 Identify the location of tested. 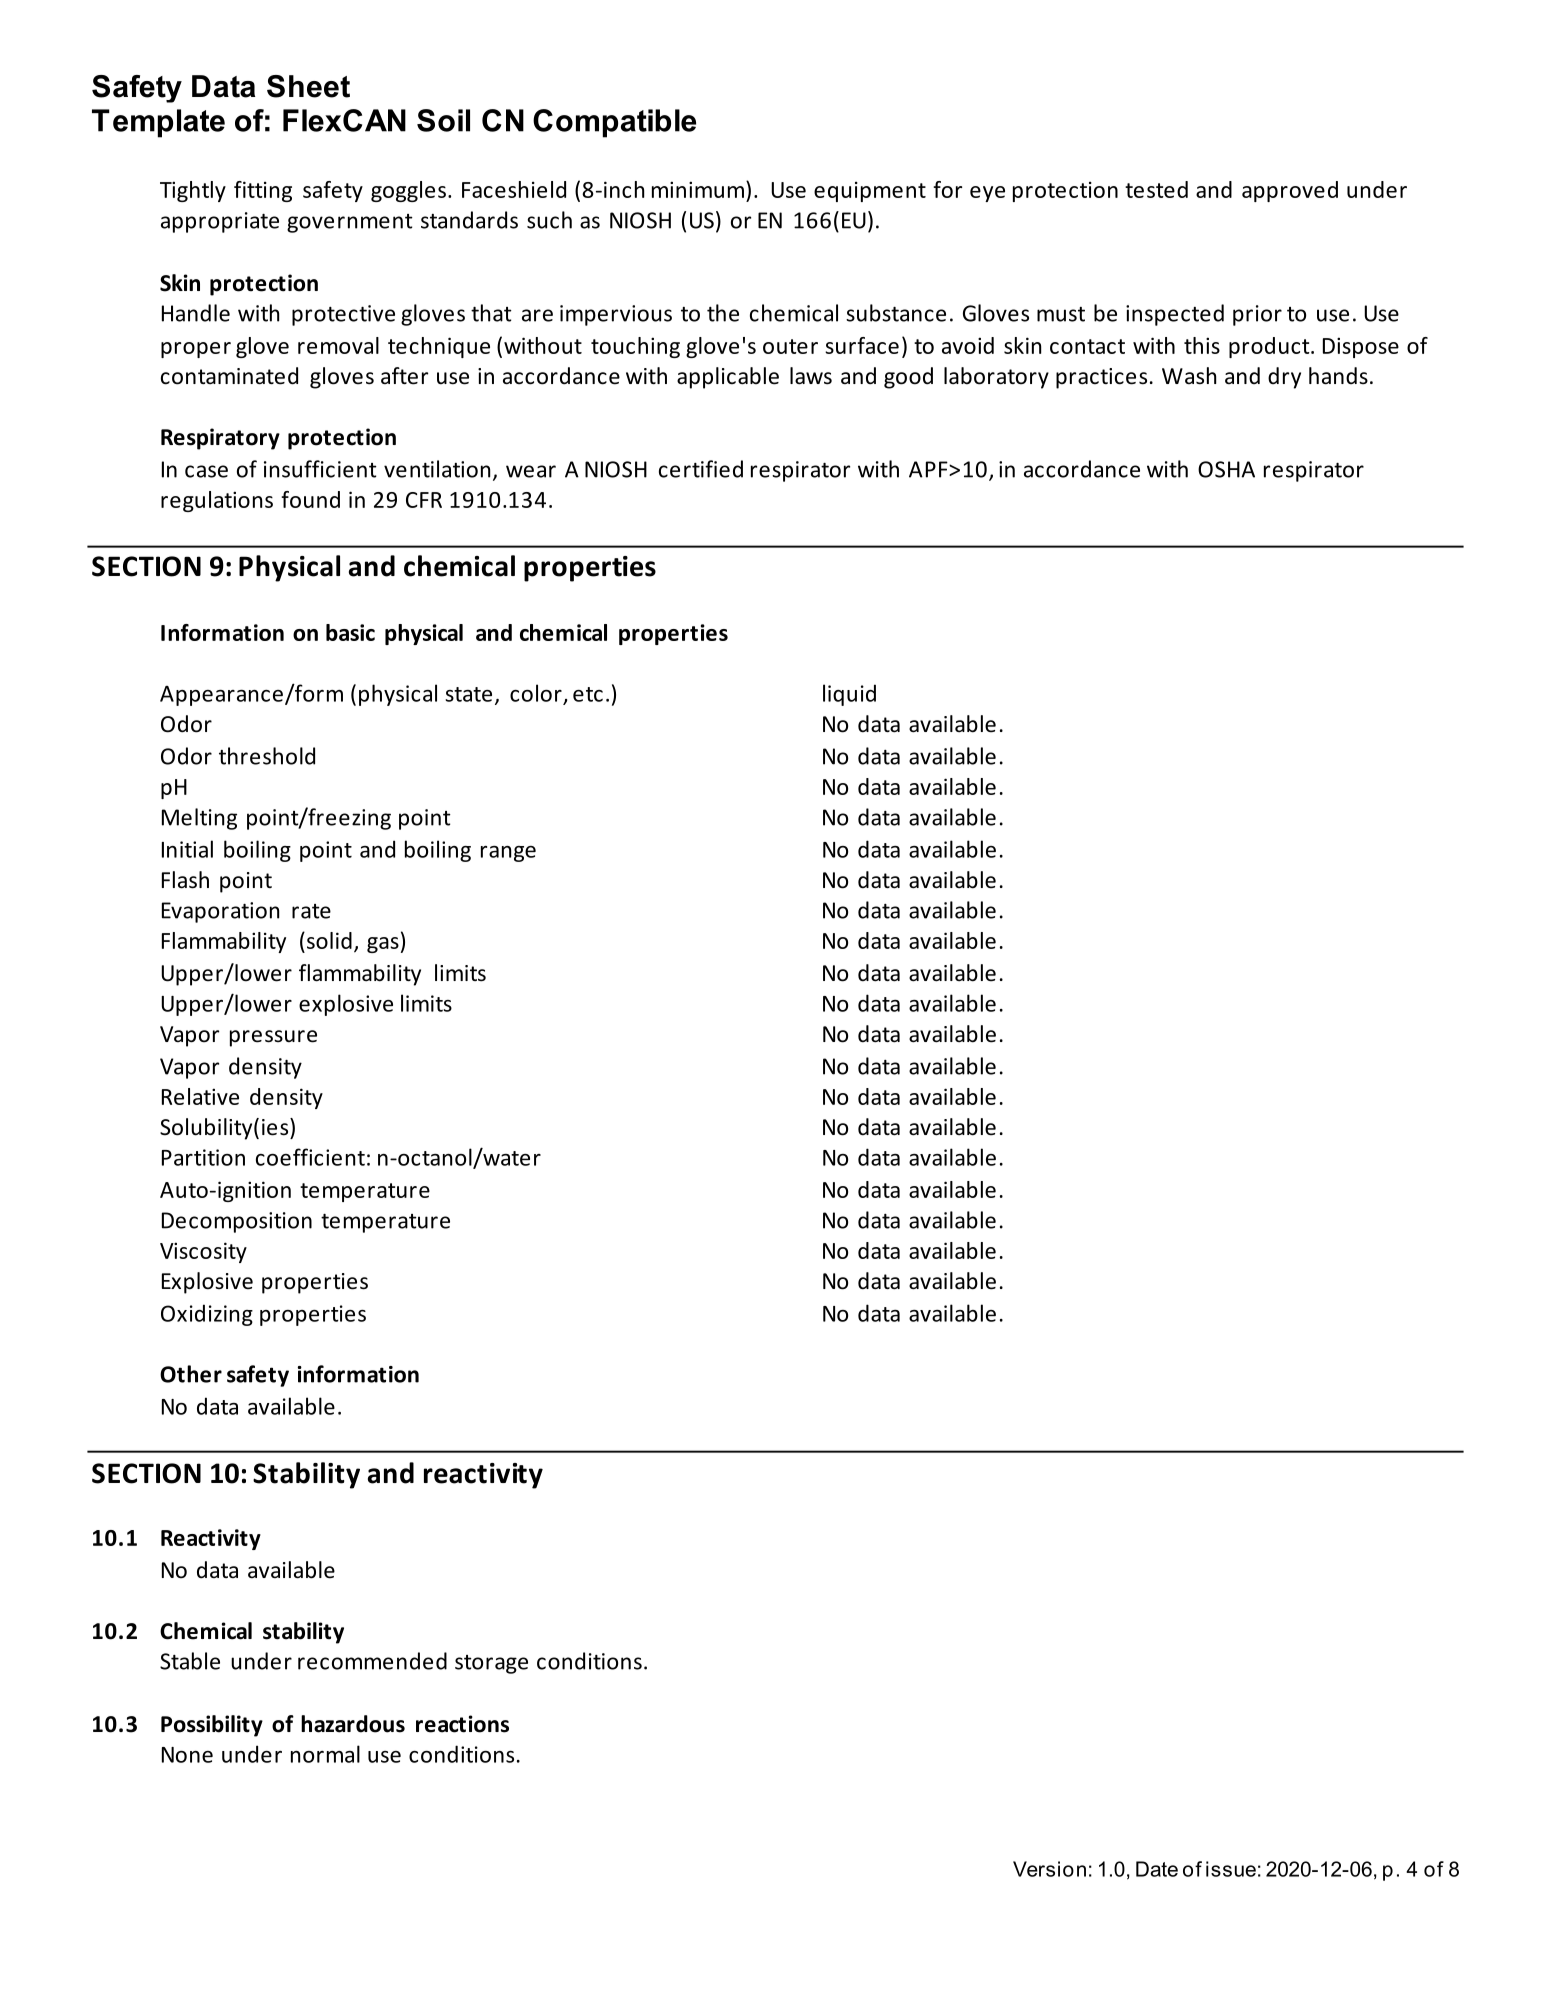
(1156, 189).
